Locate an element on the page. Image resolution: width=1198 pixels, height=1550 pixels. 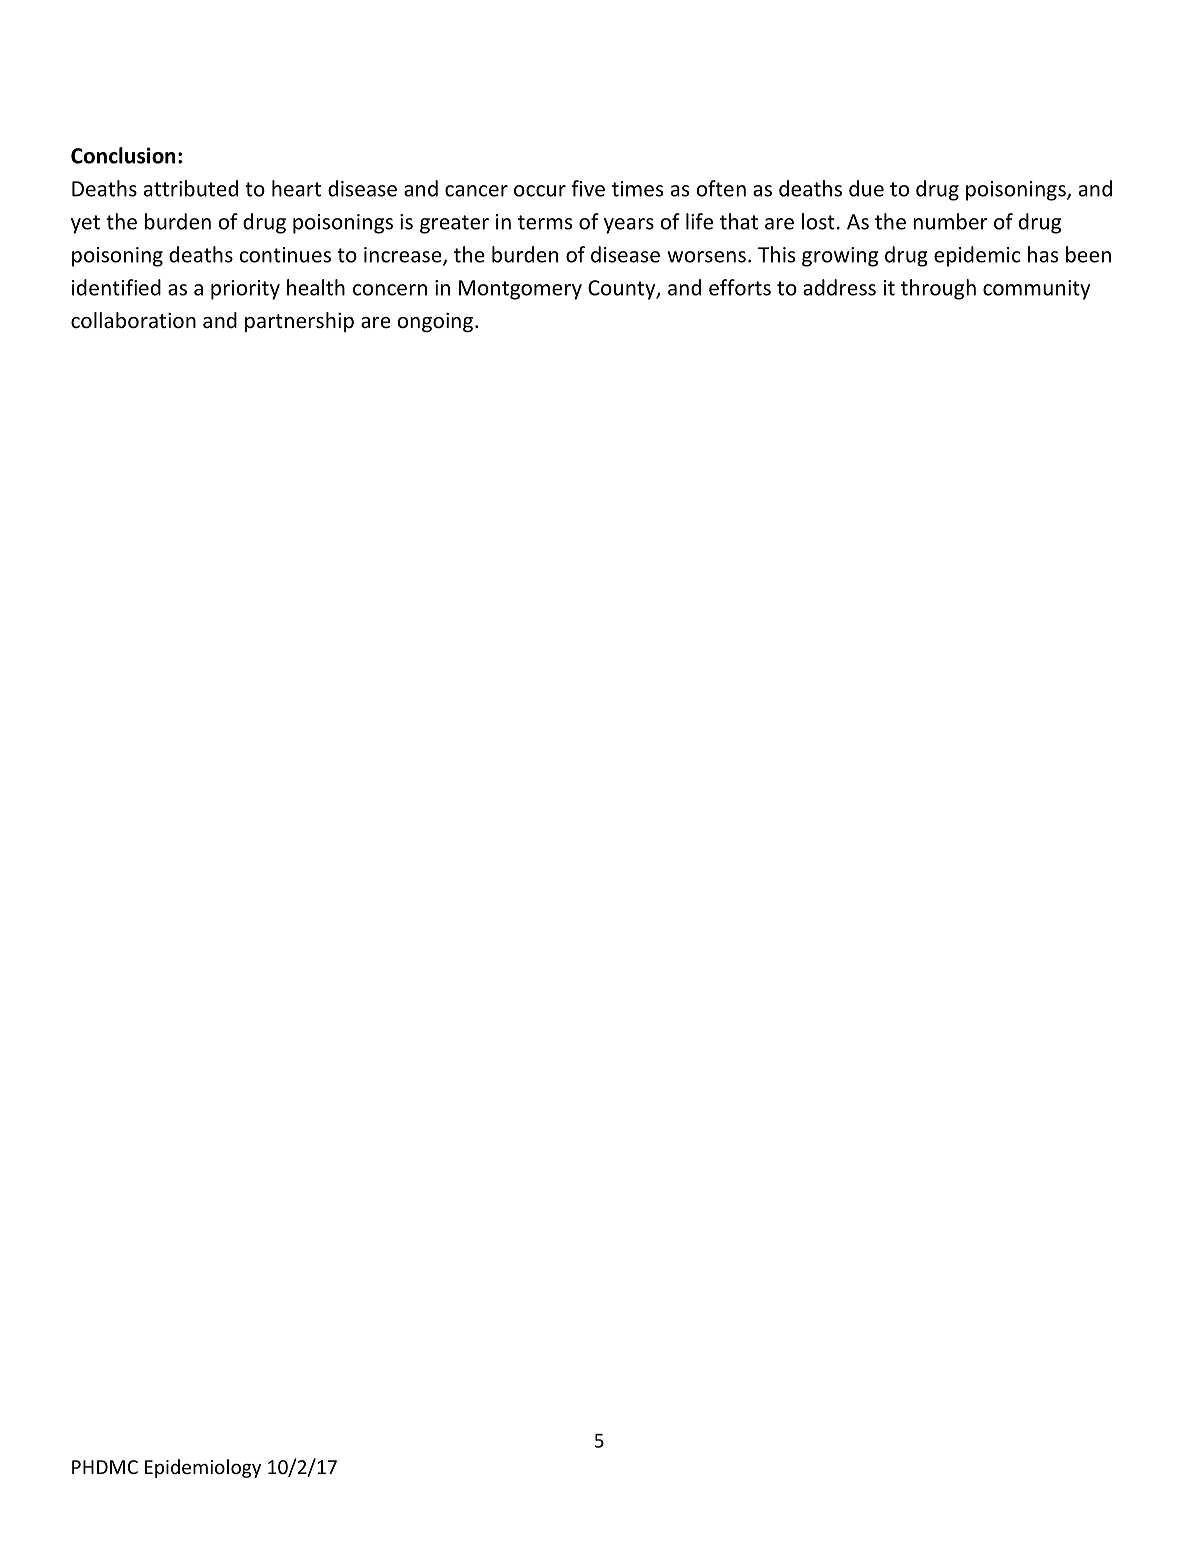
identified is located at coordinates (116, 287).
